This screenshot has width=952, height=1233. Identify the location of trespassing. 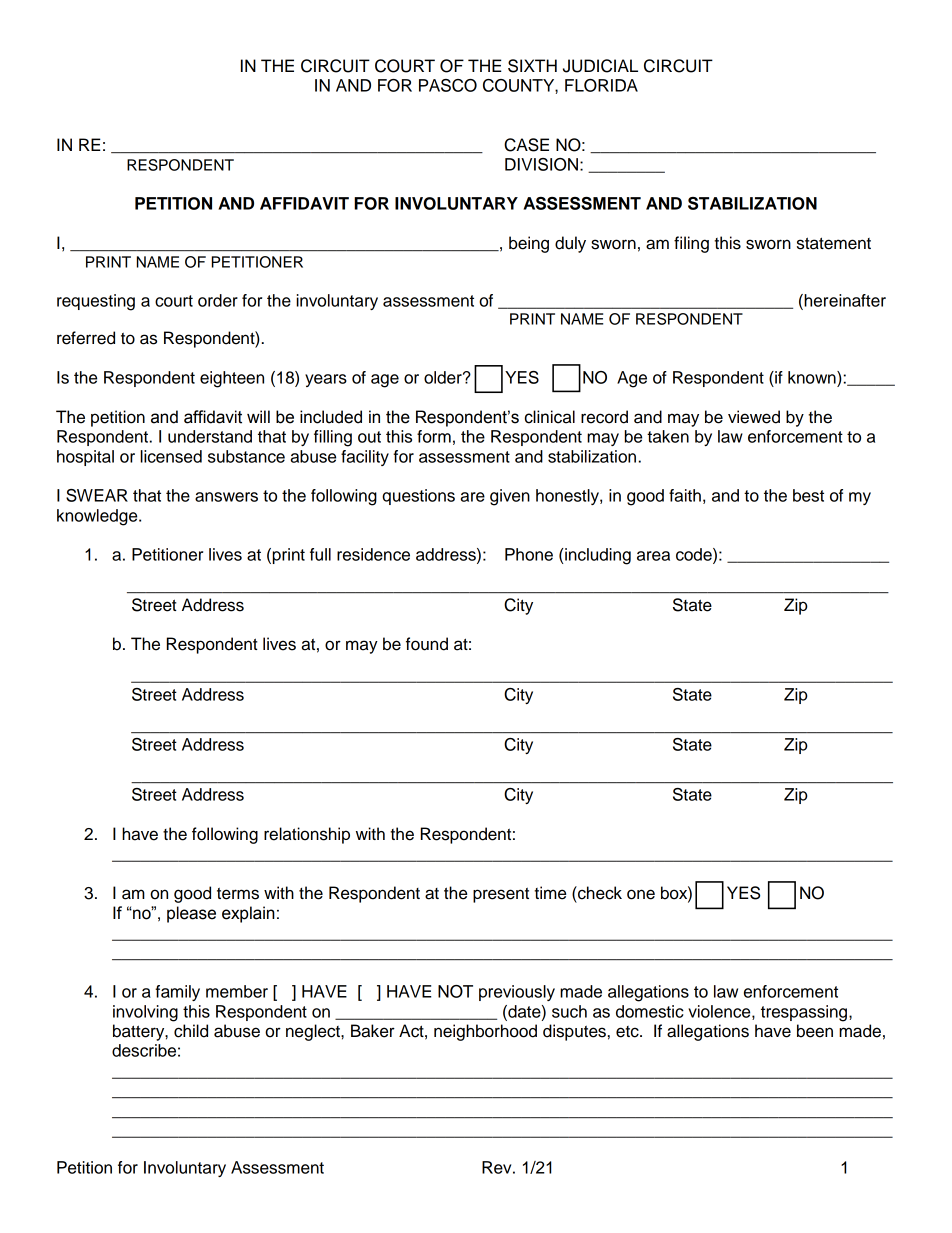
(805, 1013).
